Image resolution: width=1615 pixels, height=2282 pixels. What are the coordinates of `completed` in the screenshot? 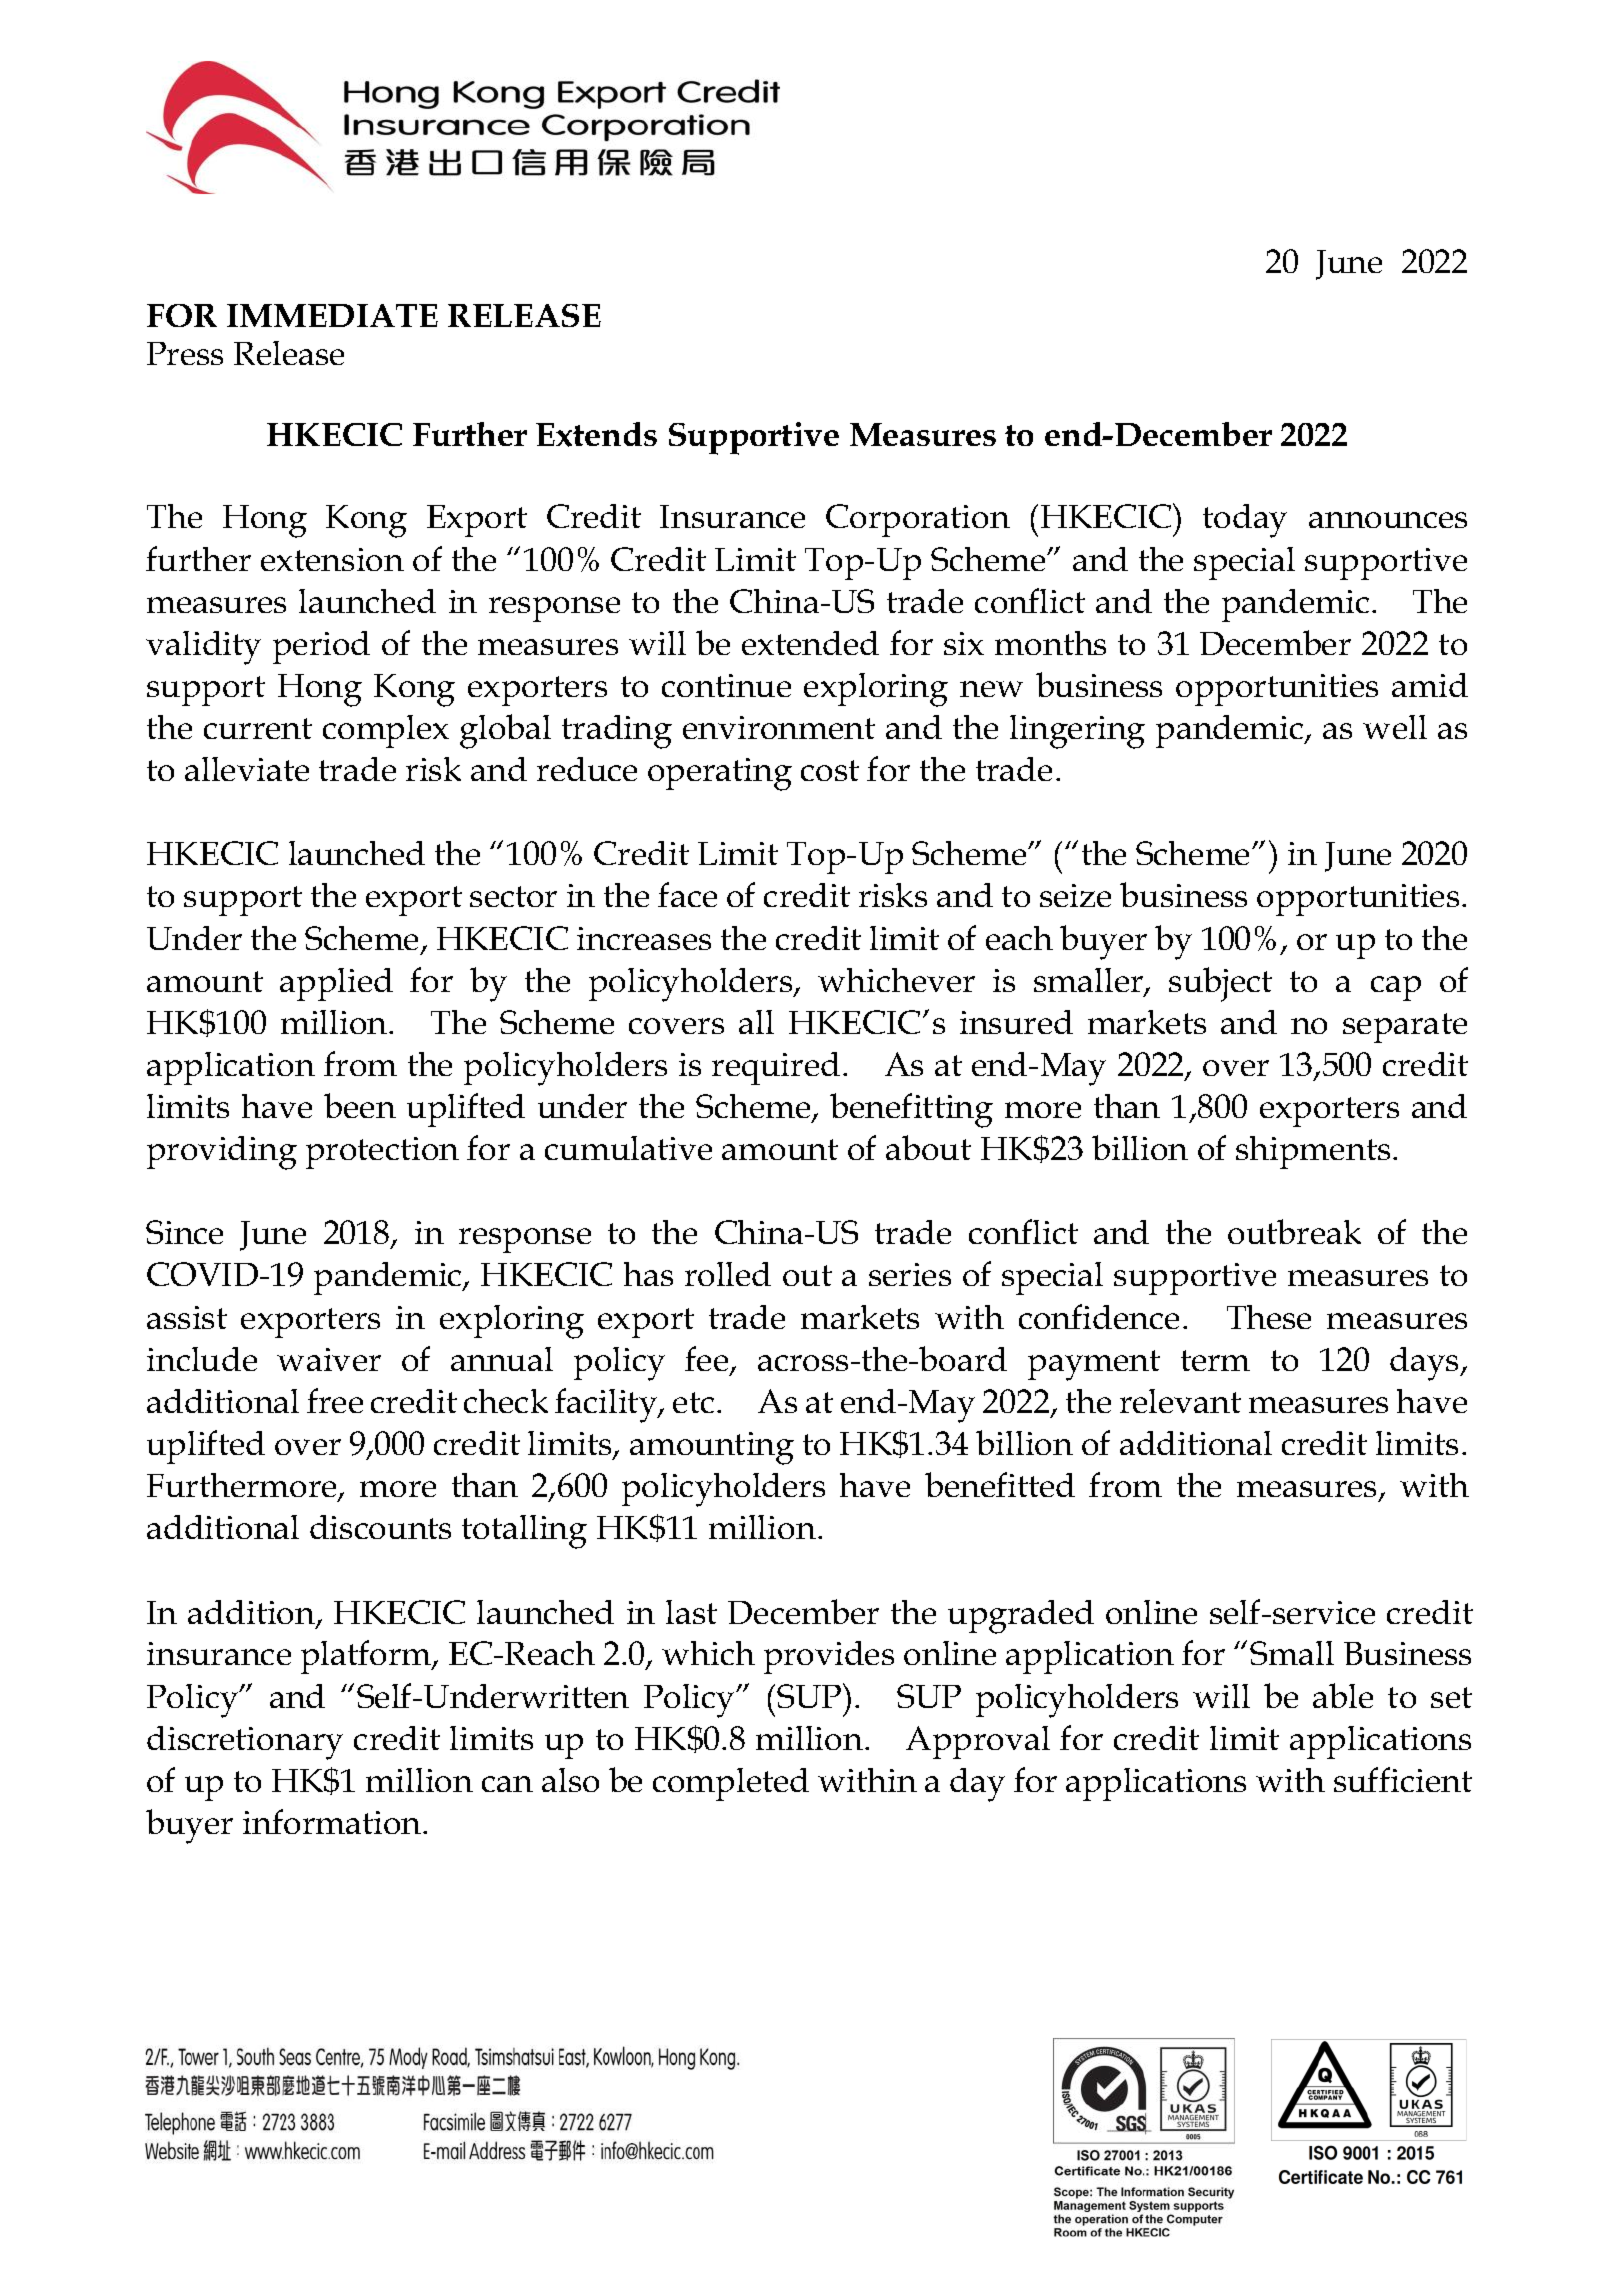 It's located at (731, 1784).
